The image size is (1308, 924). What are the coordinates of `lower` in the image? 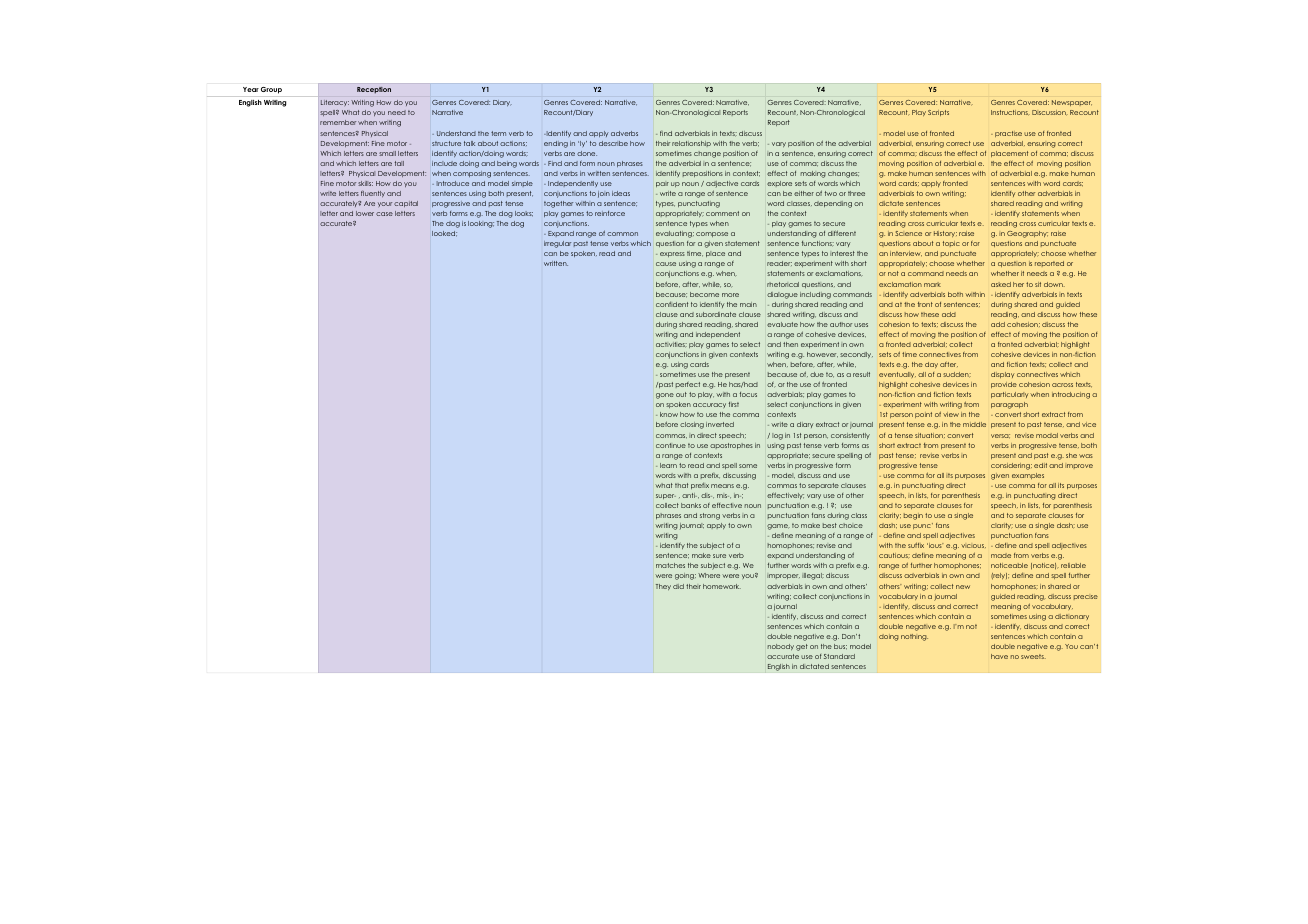 It's located at (365, 213).
